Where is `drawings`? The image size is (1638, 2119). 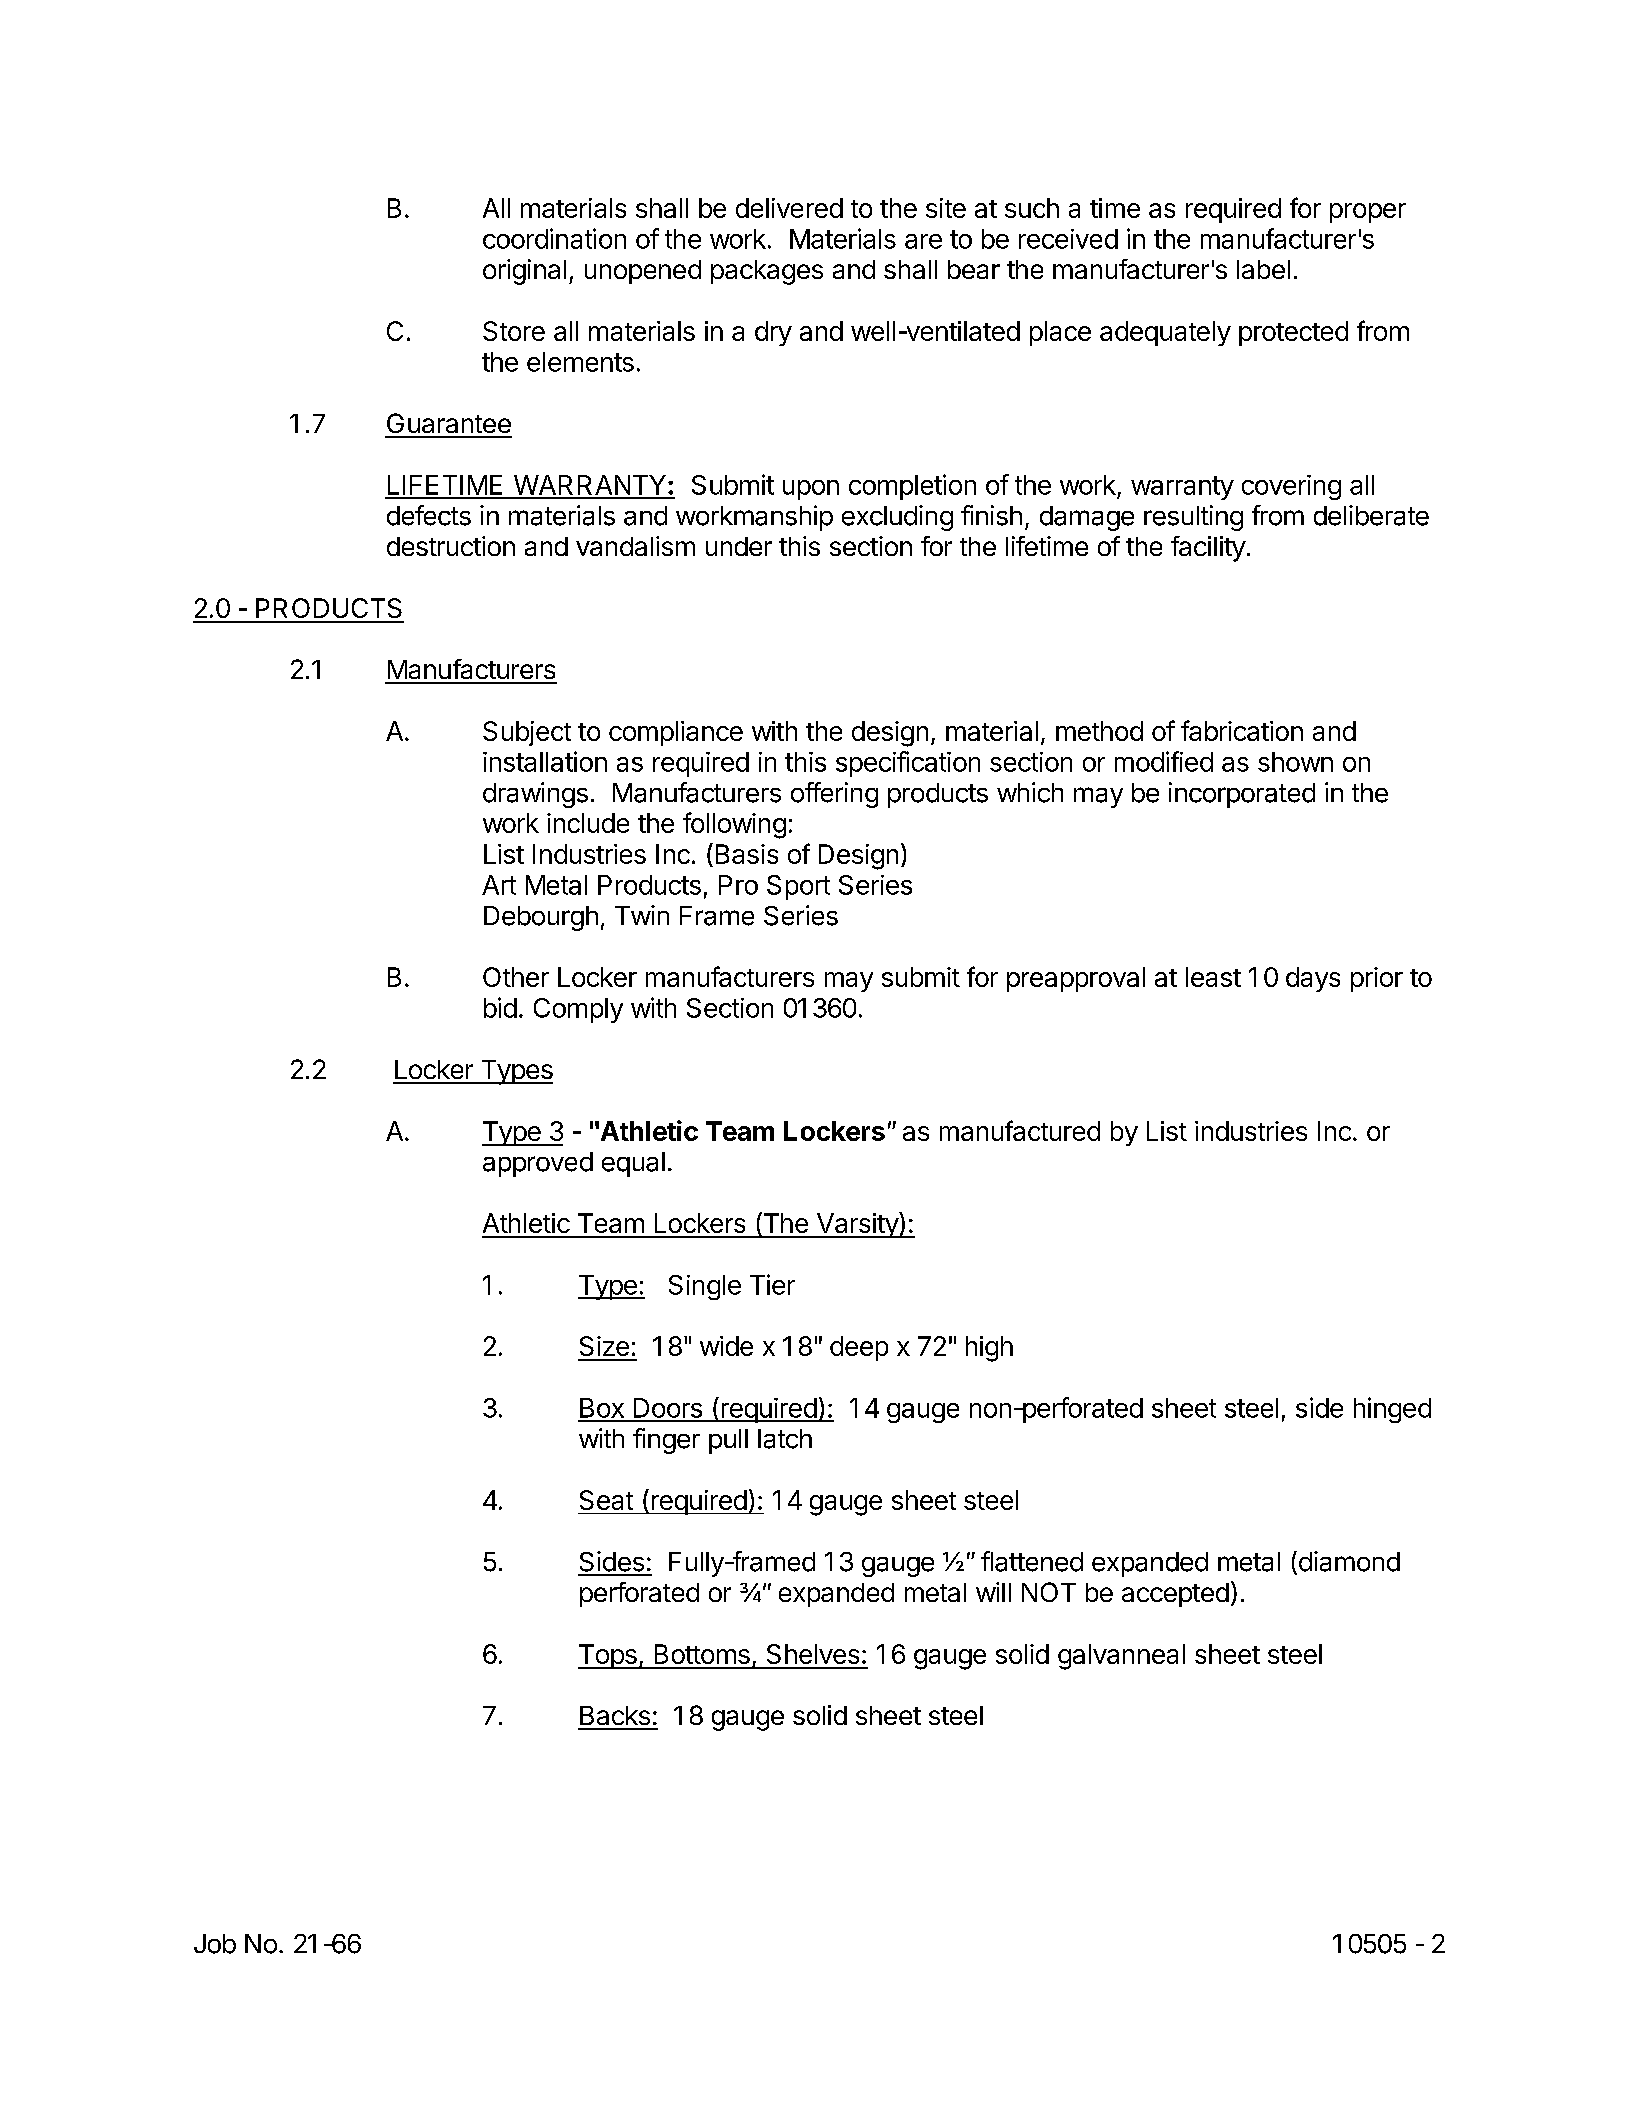
drawings is located at coordinates (535, 795).
